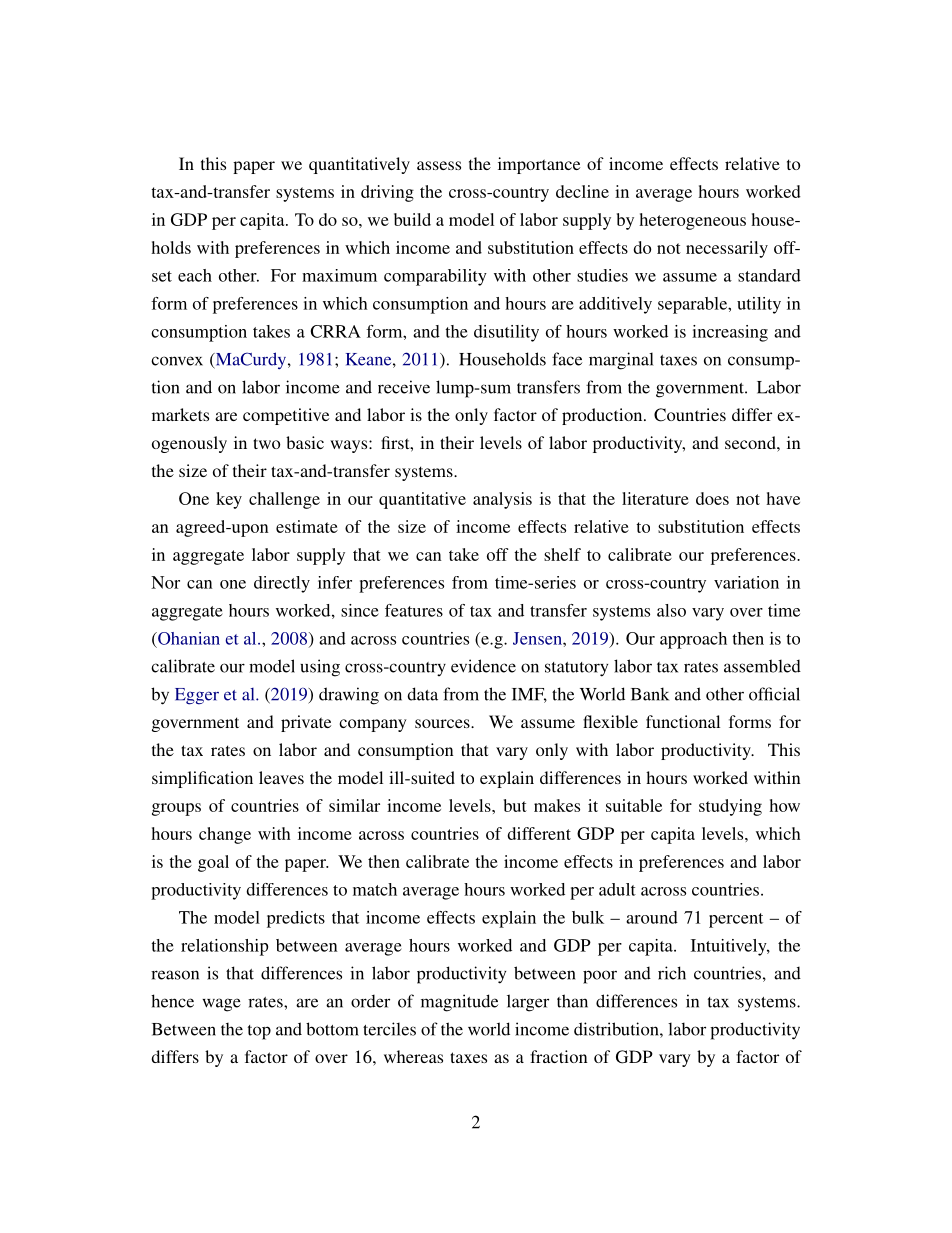 The width and height of the page is (952, 1233). What do you see at coordinates (672, 973) in the page?
I see `rich` at bounding box center [672, 973].
